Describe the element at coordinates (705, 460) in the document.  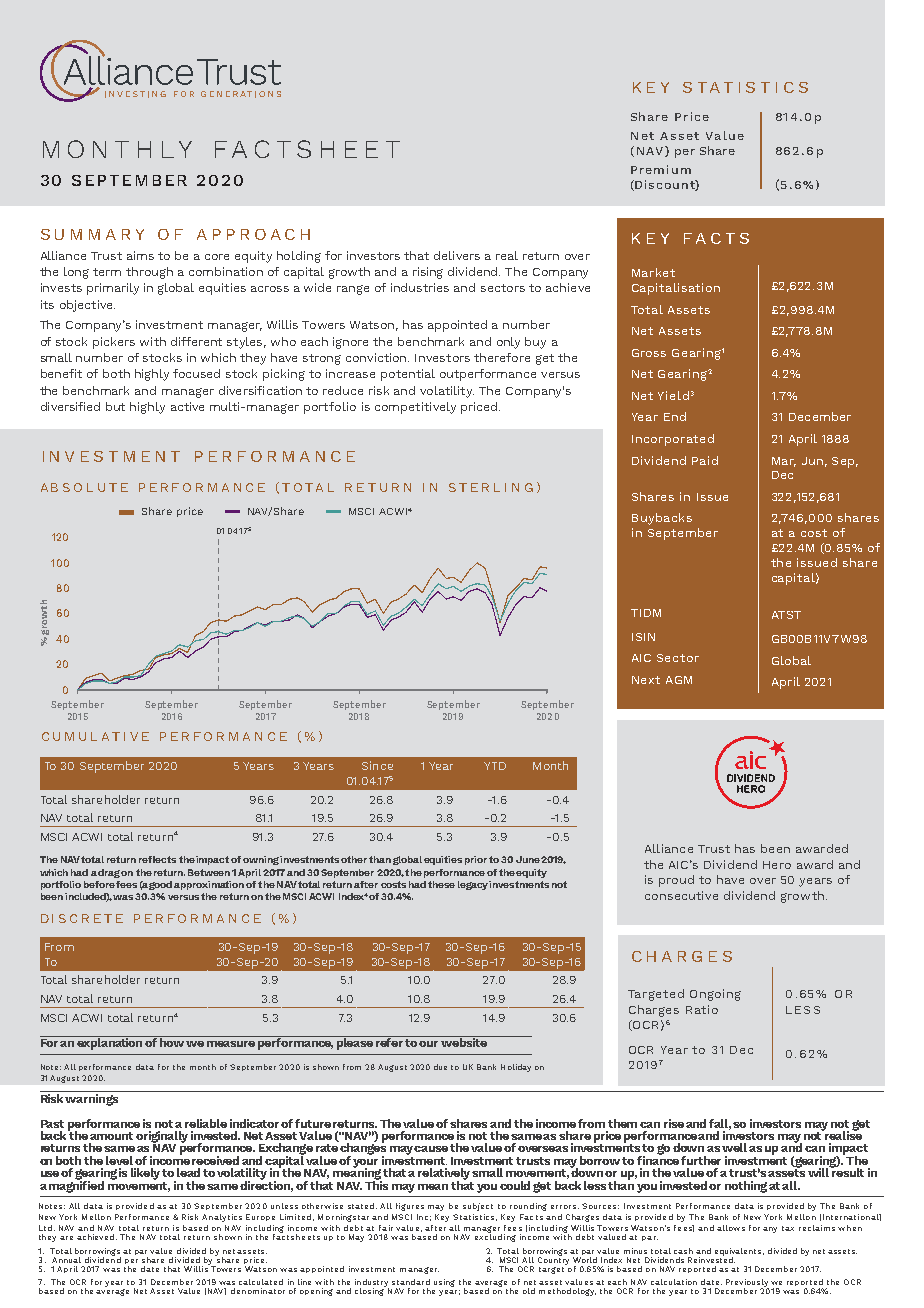
I see `Paid` at that location.
